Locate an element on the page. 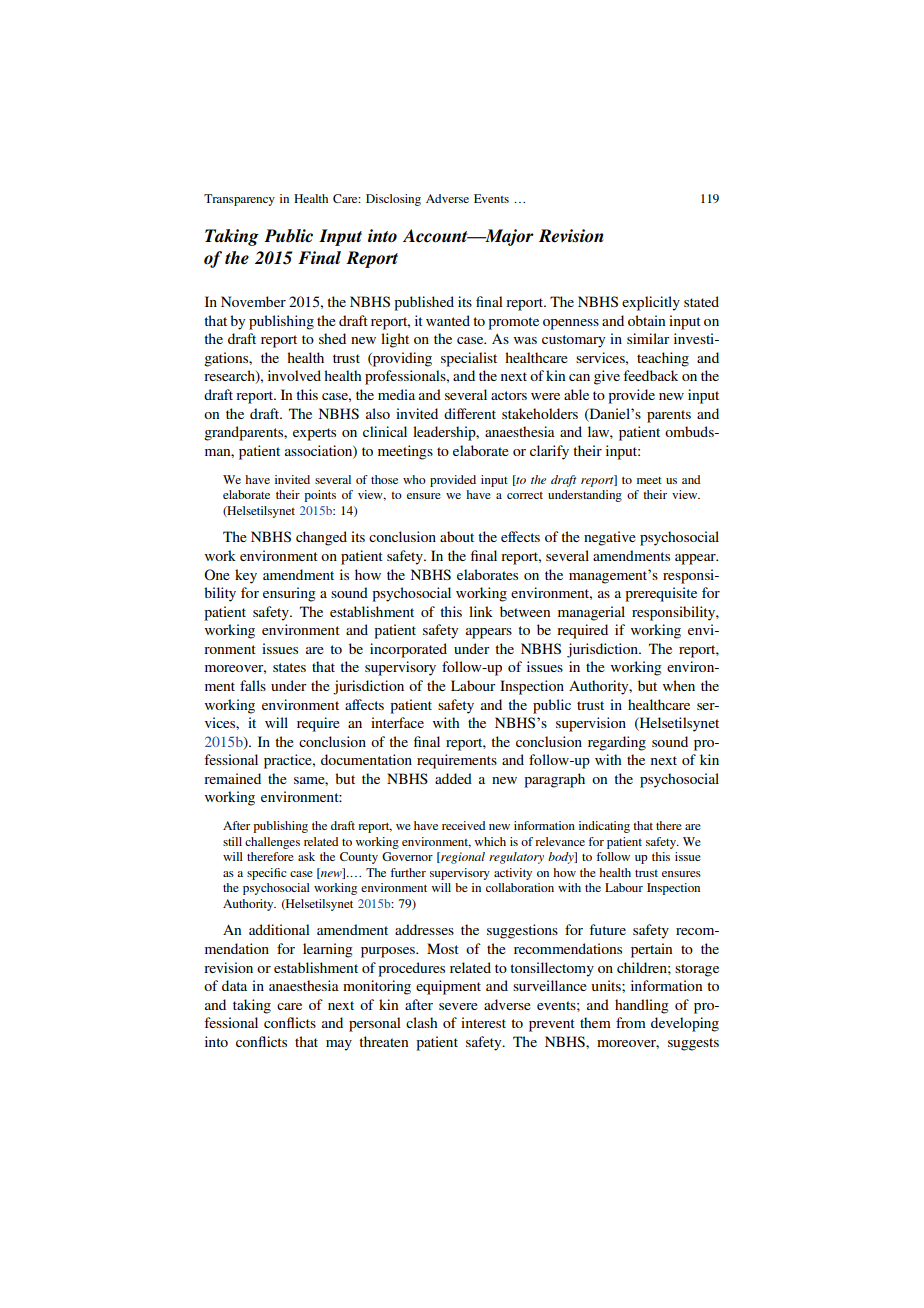 This page has width=924, height=1308. Transparency is located at coordinates (239, 200).
